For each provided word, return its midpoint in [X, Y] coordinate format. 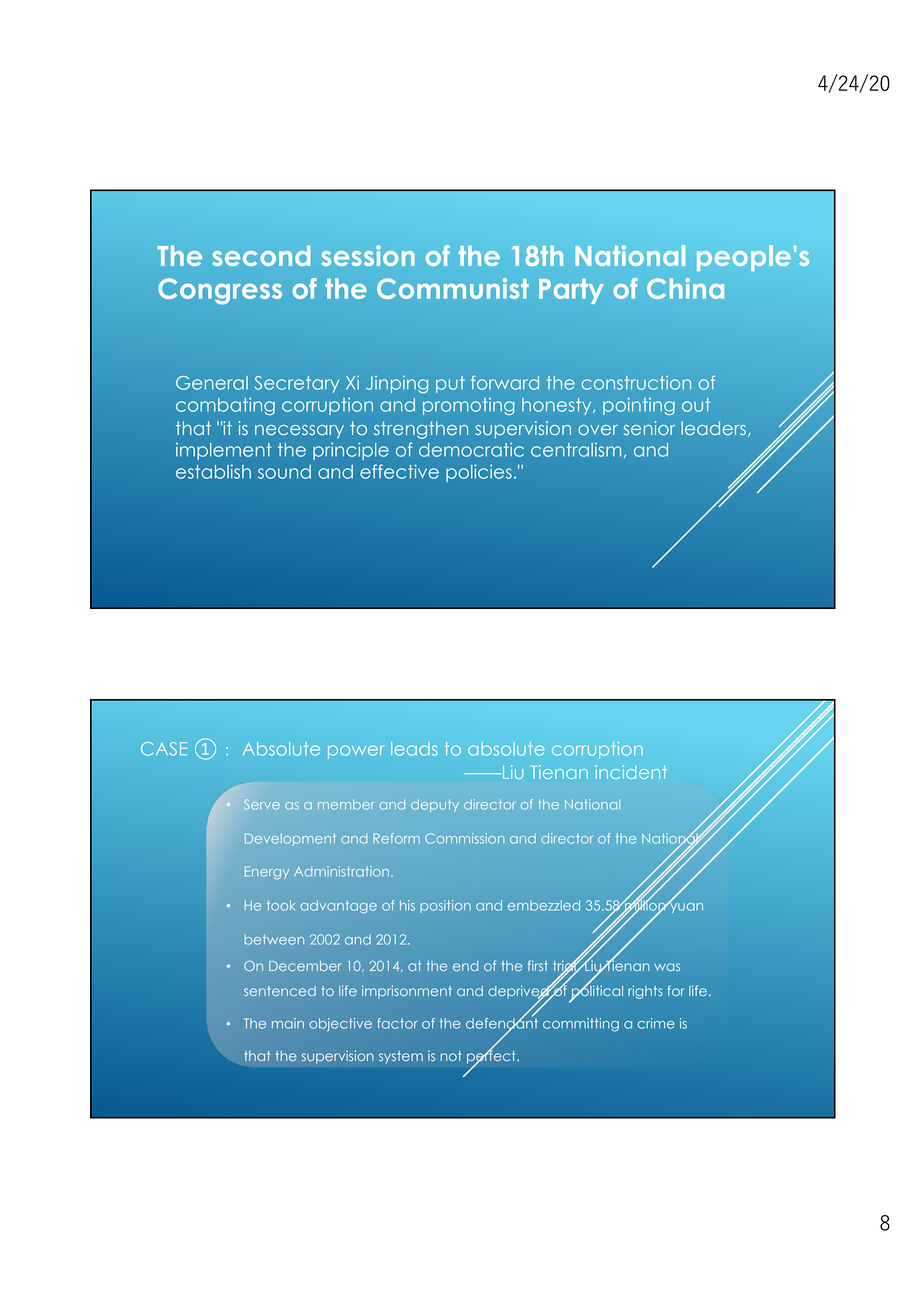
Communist [453, 288]
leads [414, 749]
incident [631, 772]
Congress [220, 291]
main [288, 1023]
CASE [164, 749]
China [685, 288]
